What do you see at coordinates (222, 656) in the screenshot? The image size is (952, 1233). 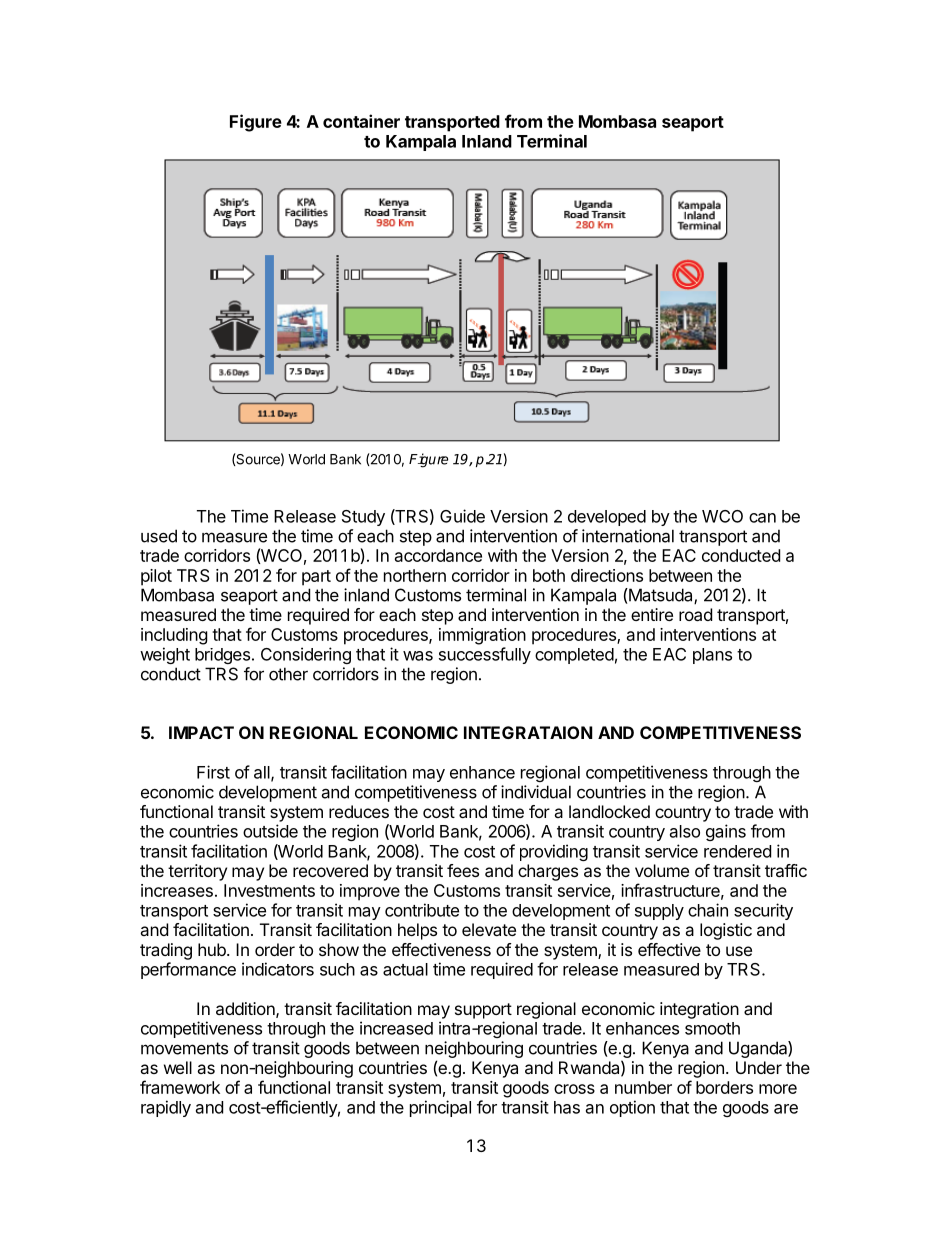 I see `bridges` at bounding box center [222, 656].
